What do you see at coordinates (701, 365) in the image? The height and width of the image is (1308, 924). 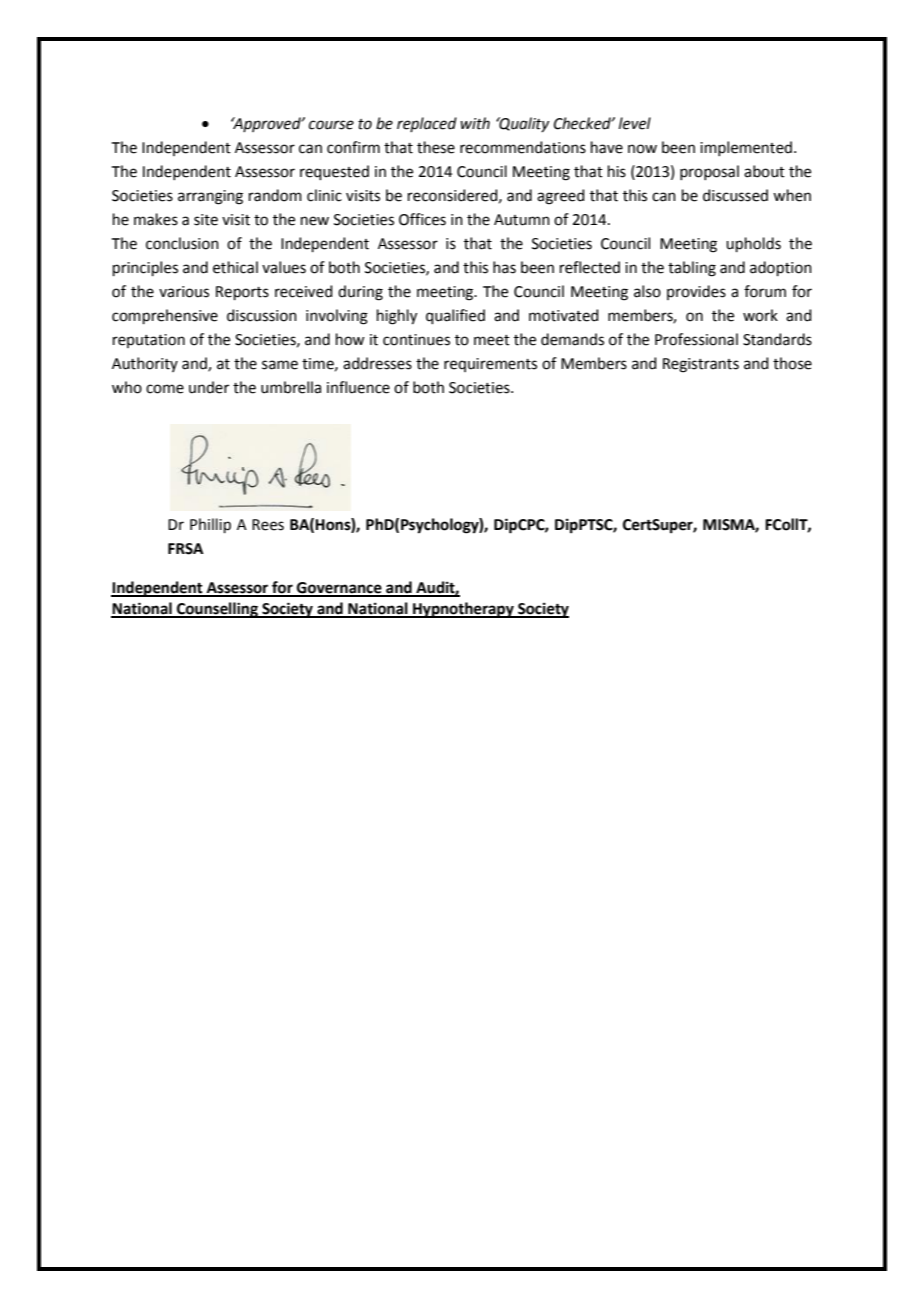 I see `Registrants` at bounding box center [701, 365].
